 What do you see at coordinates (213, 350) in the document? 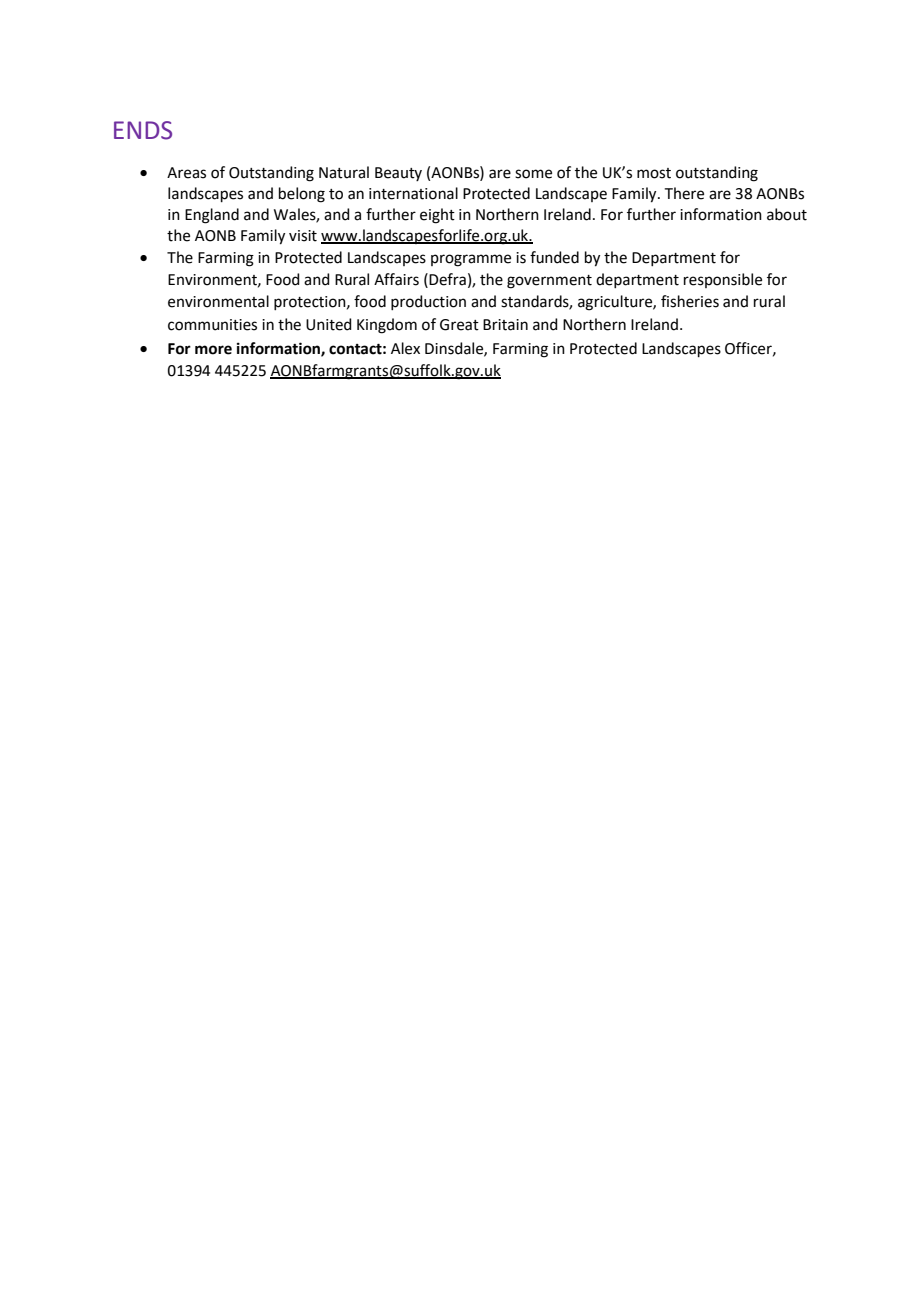
I see `more` at bounding box center [213, 350].
